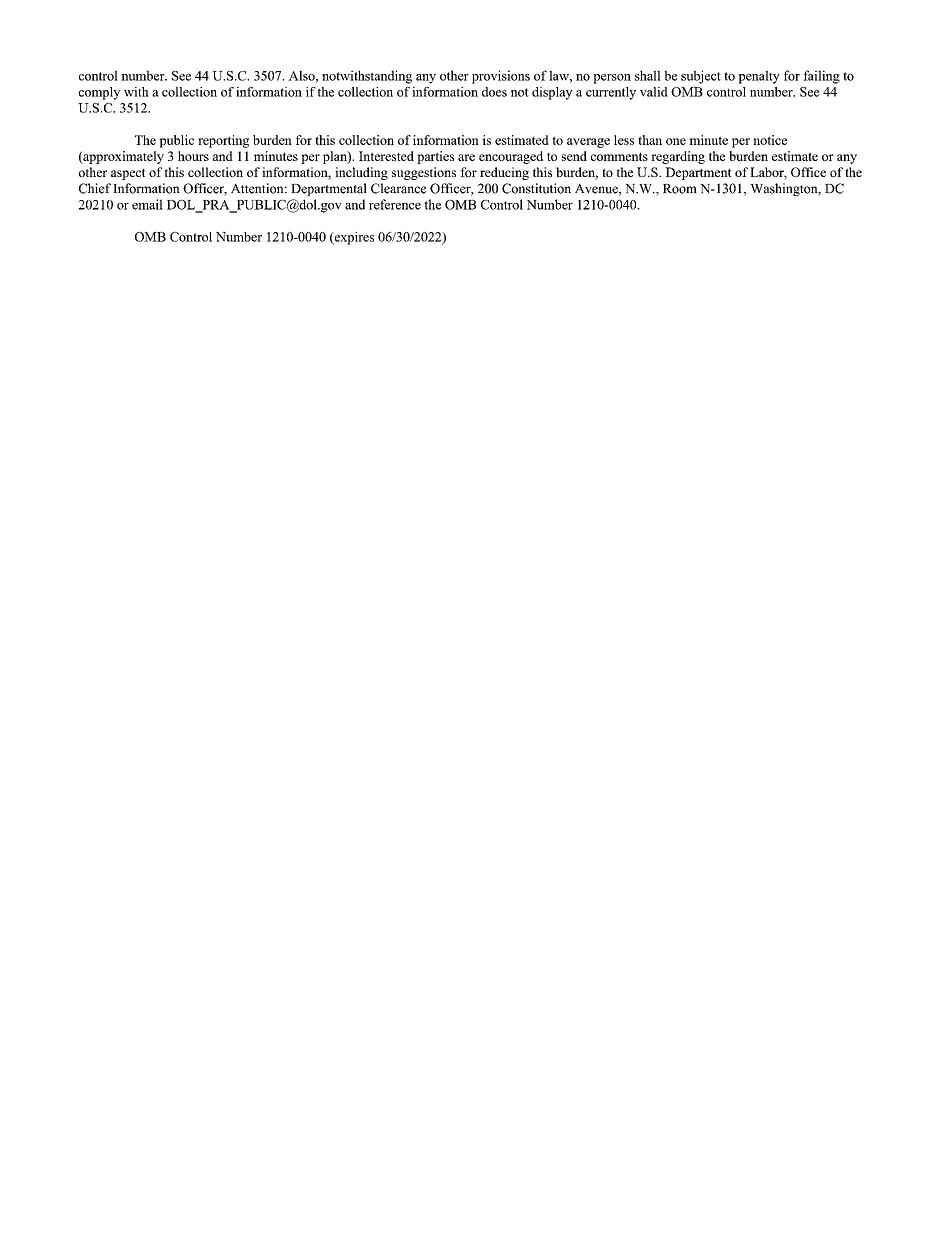  Describe the element at coordinates (223, 141) in the document. I see `reporting` at that location.
